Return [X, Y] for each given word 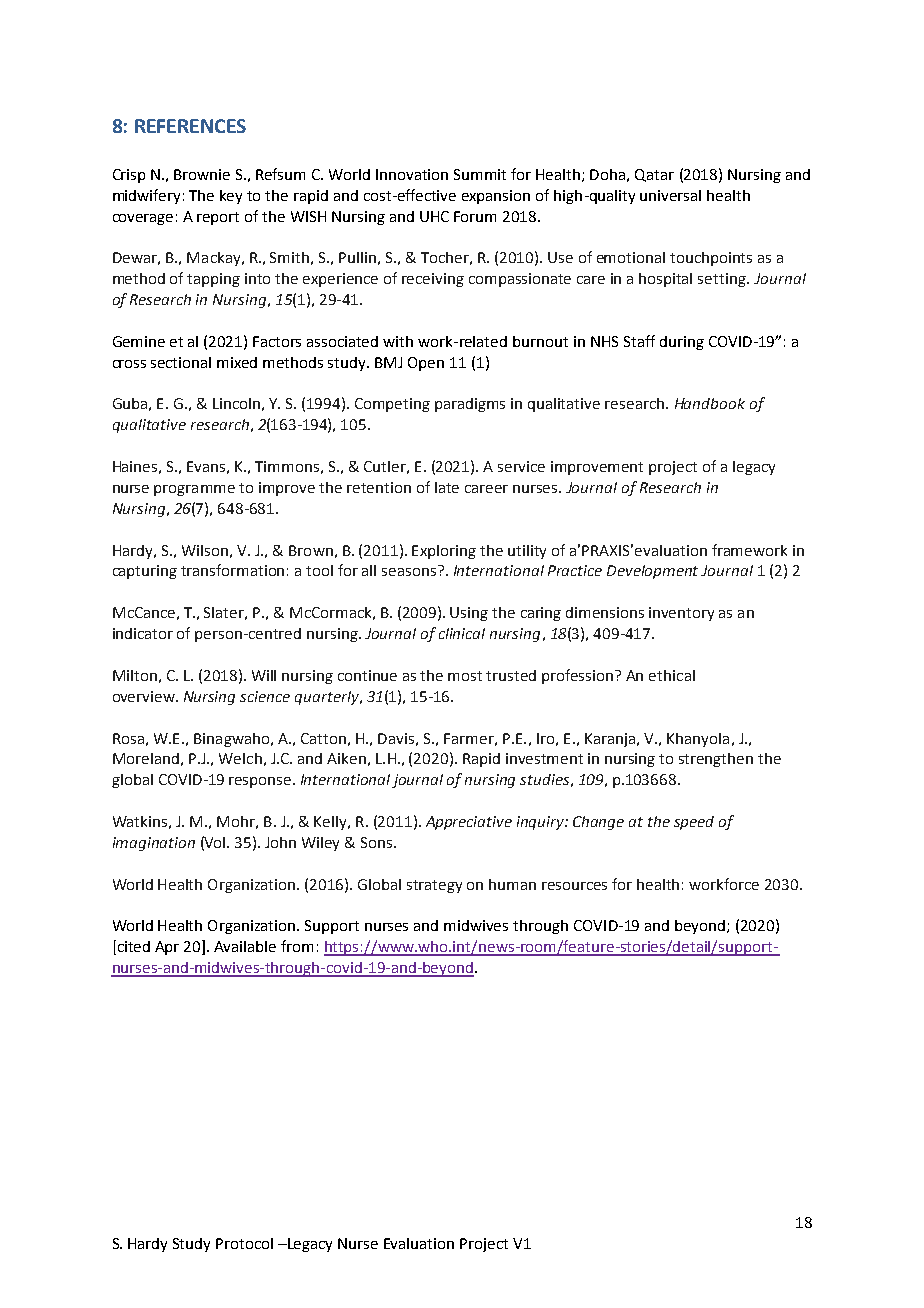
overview [145, 696]
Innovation [412, 174]
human [512, 884]
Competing [392, 405]
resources [574, 886]
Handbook [710, 403]
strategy [434, 886]
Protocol [244, 1243]
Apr [167, 948]
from [297, 946]
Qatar [654, 175]
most [465, 676]
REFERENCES [190, 126]
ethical [672, 675]
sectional [181, 362]
